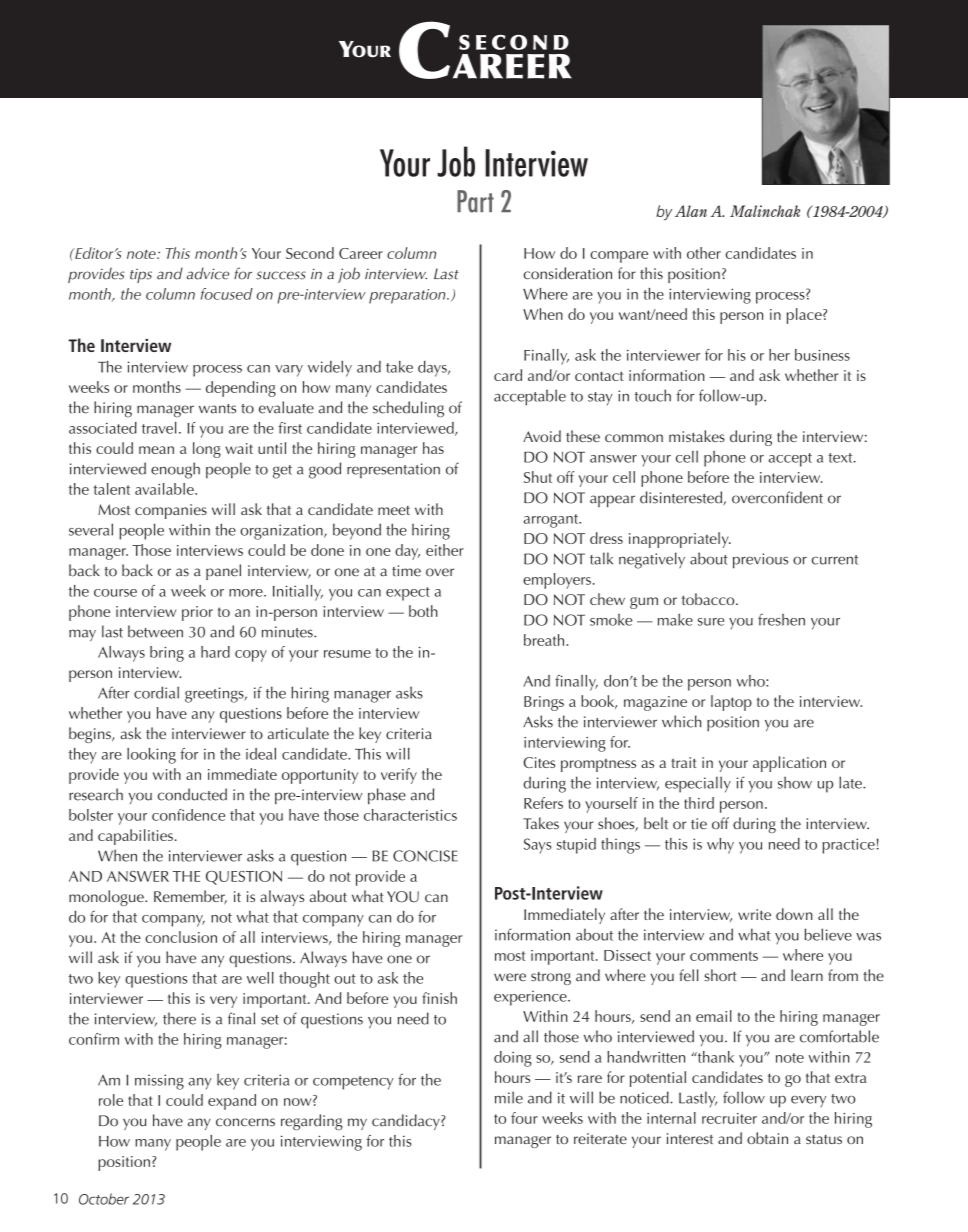 This screenshot has width=968, height=1232. What do you see at coordinates (731, 703) in the screenshot?
I see `laptop` at bounding box center [731, 703].
